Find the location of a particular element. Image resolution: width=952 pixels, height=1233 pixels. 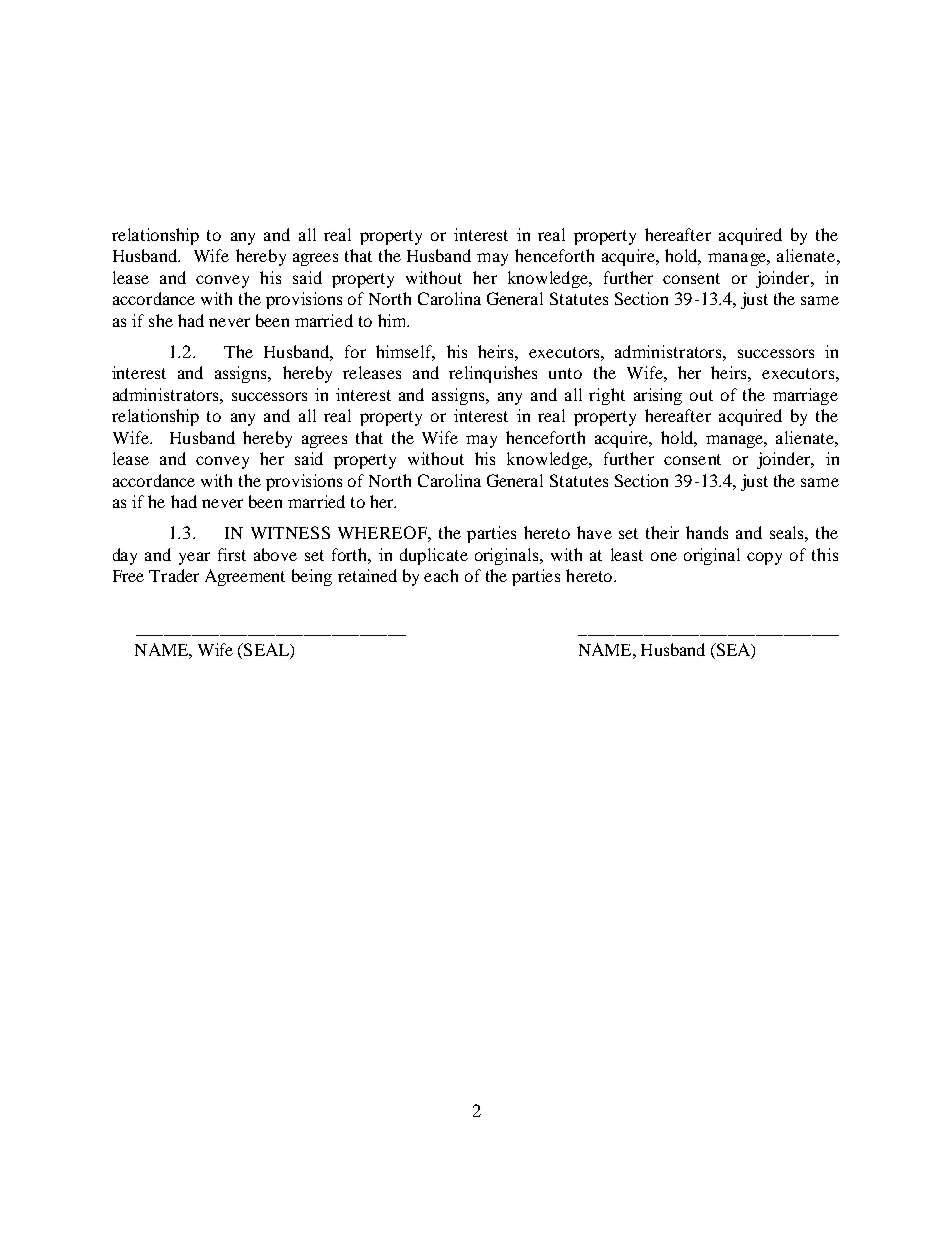

marriage is located at coordinates (805, 396).
